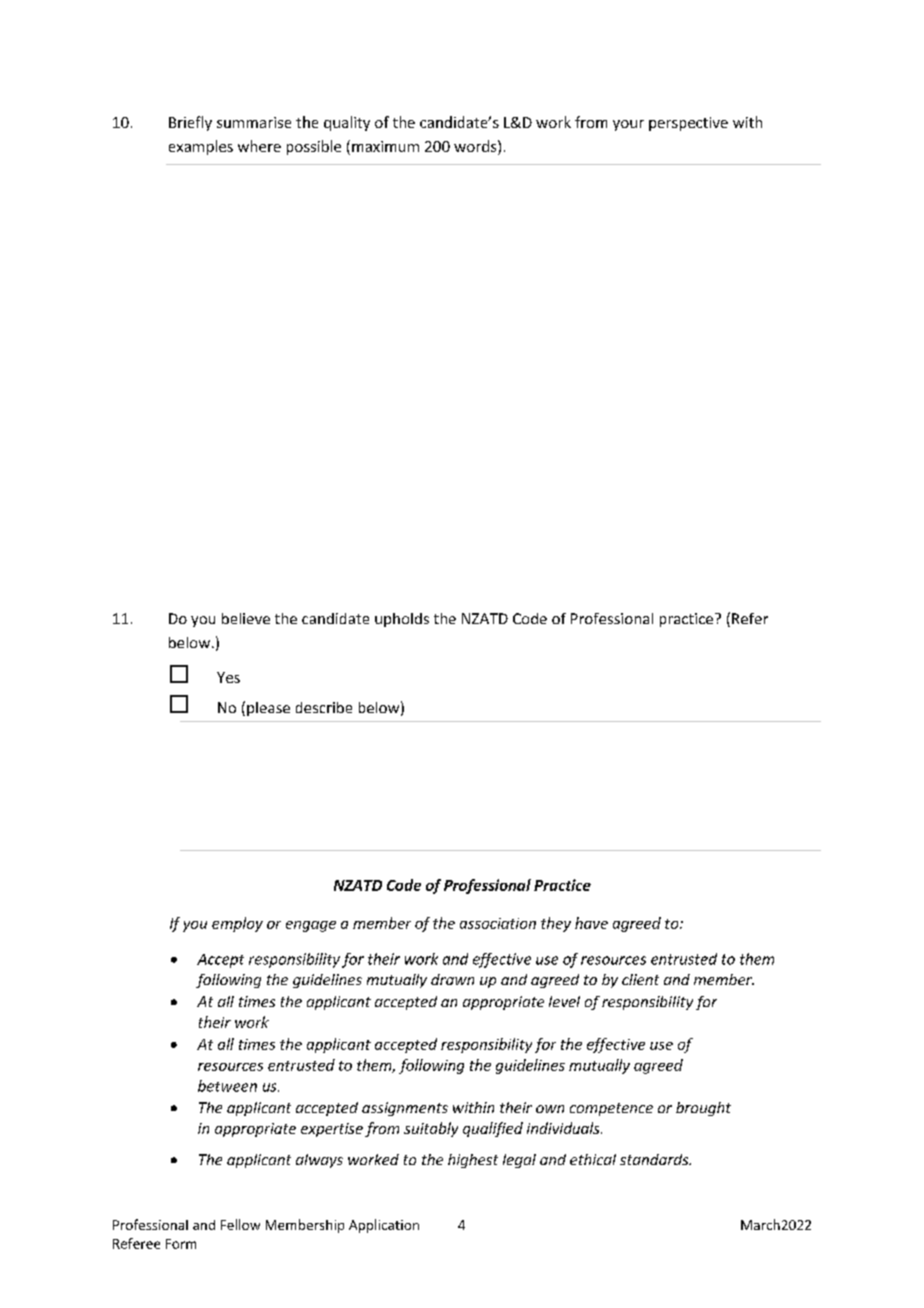 Image resolution: width=924 pixels, height=1308 pixels. I want to click on maximum, so click(385, 146).
